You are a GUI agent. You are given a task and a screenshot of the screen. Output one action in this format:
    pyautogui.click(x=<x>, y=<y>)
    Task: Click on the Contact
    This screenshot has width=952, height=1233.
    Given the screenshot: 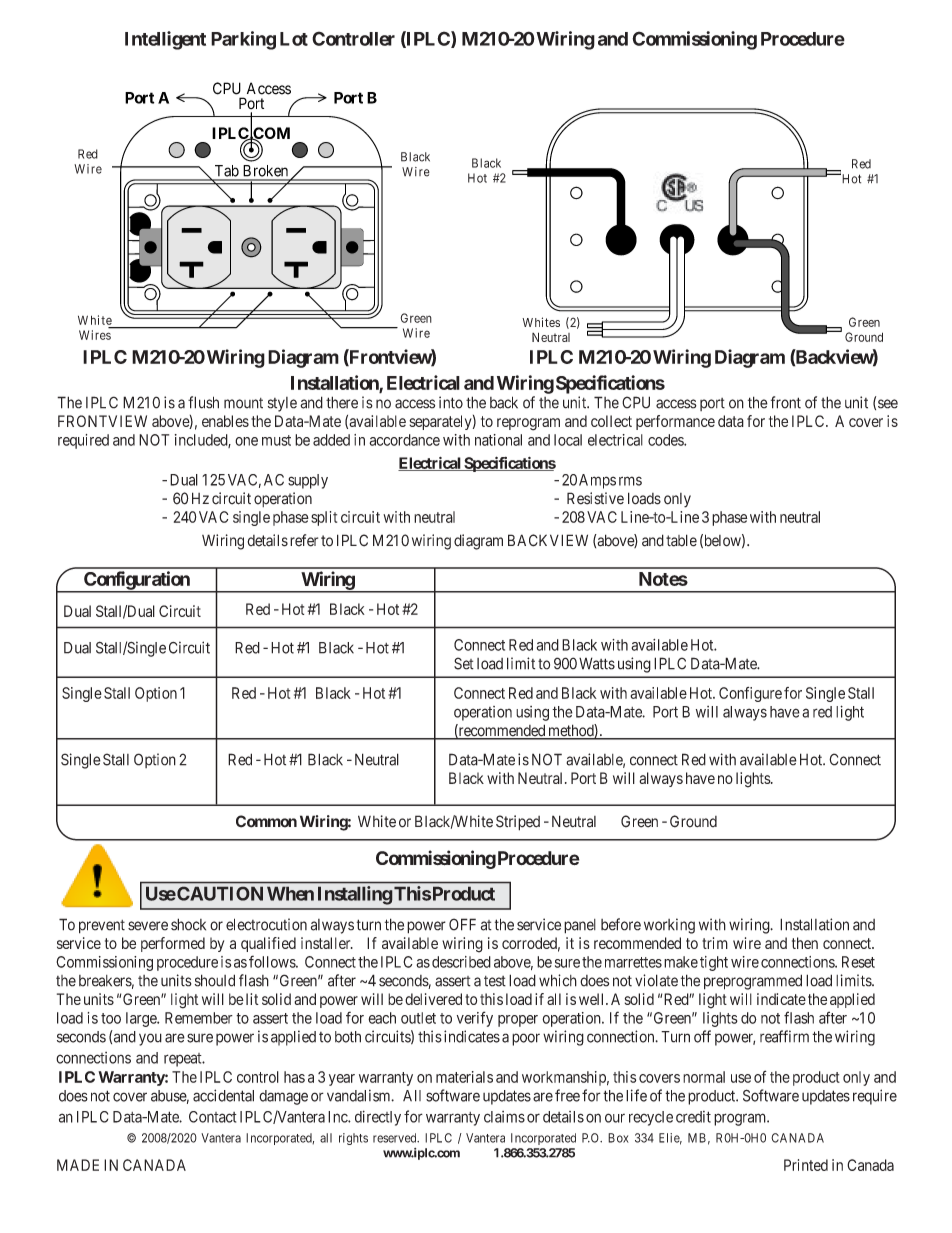 What is the action you would take?
    pyautogui.click(x=213, y=1117)
